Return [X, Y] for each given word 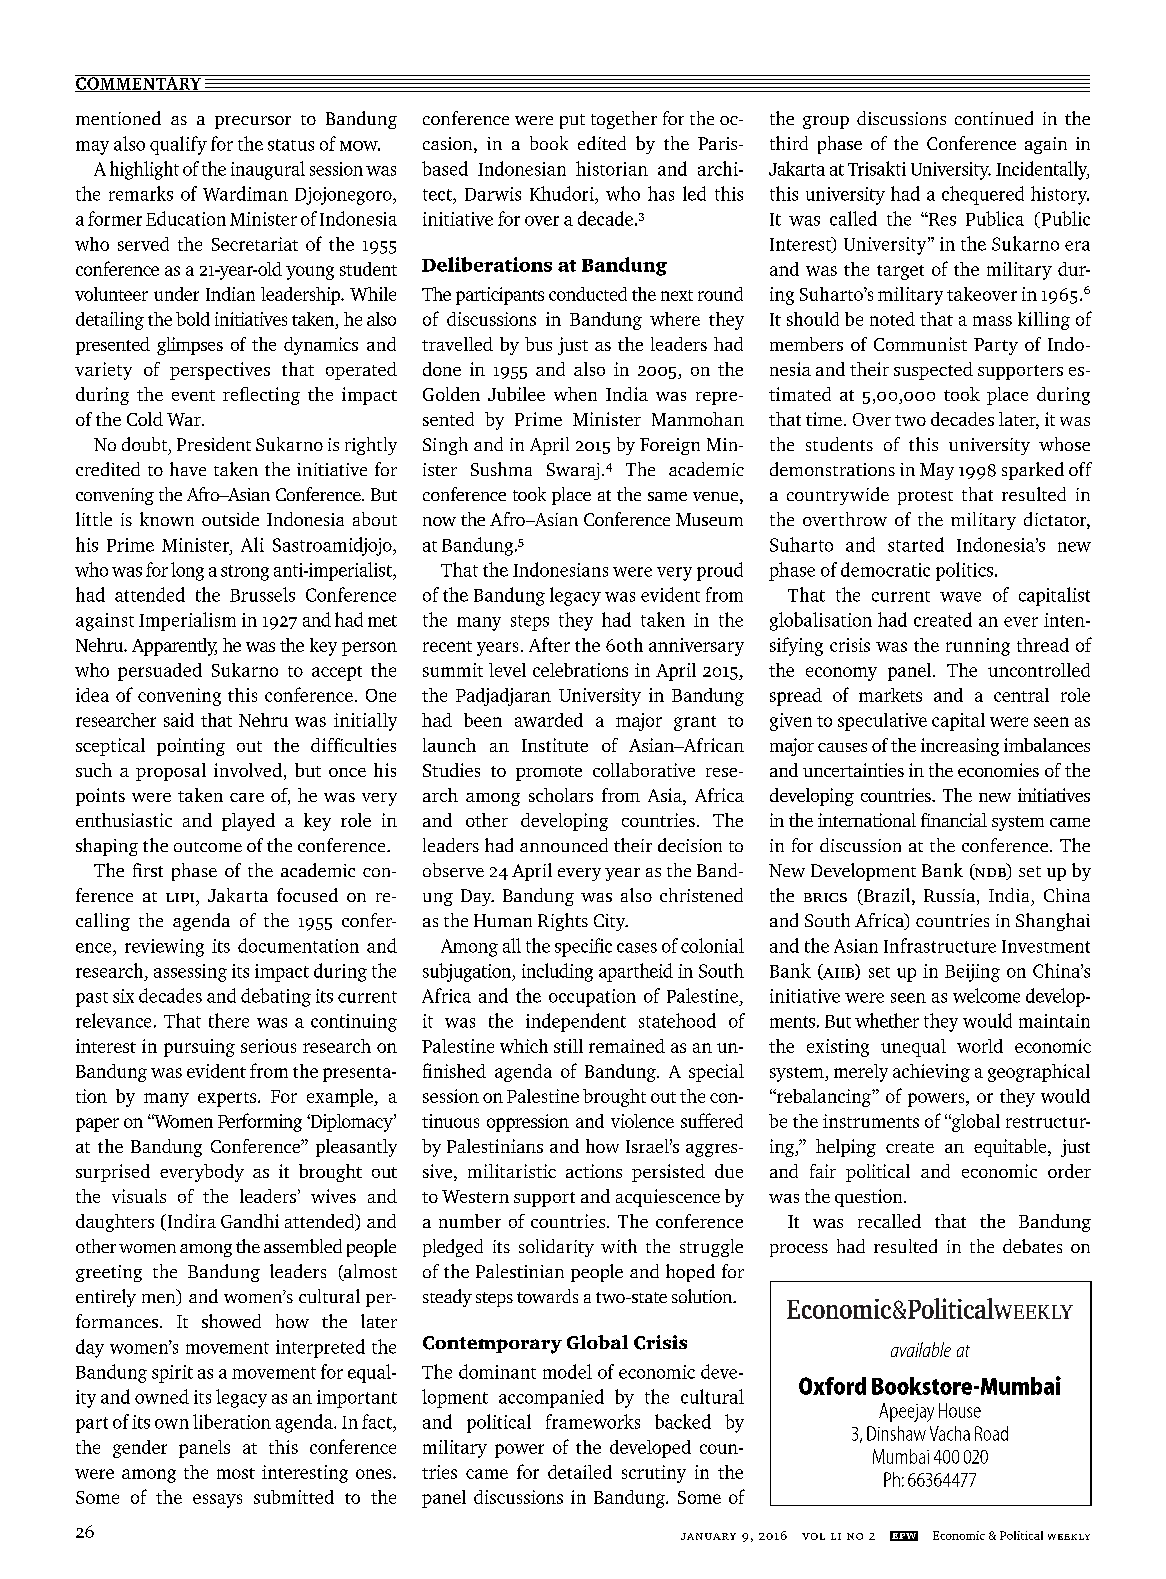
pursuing [199, 1048]
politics [964, 571]
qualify [178, 145]
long [187, 571]
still [568, 1046]
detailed [580, 1472]
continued [994, 118]
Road [991, 1433]
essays [217, 1501]
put [572, 121]
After [549, 644]
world [980, 1046]
